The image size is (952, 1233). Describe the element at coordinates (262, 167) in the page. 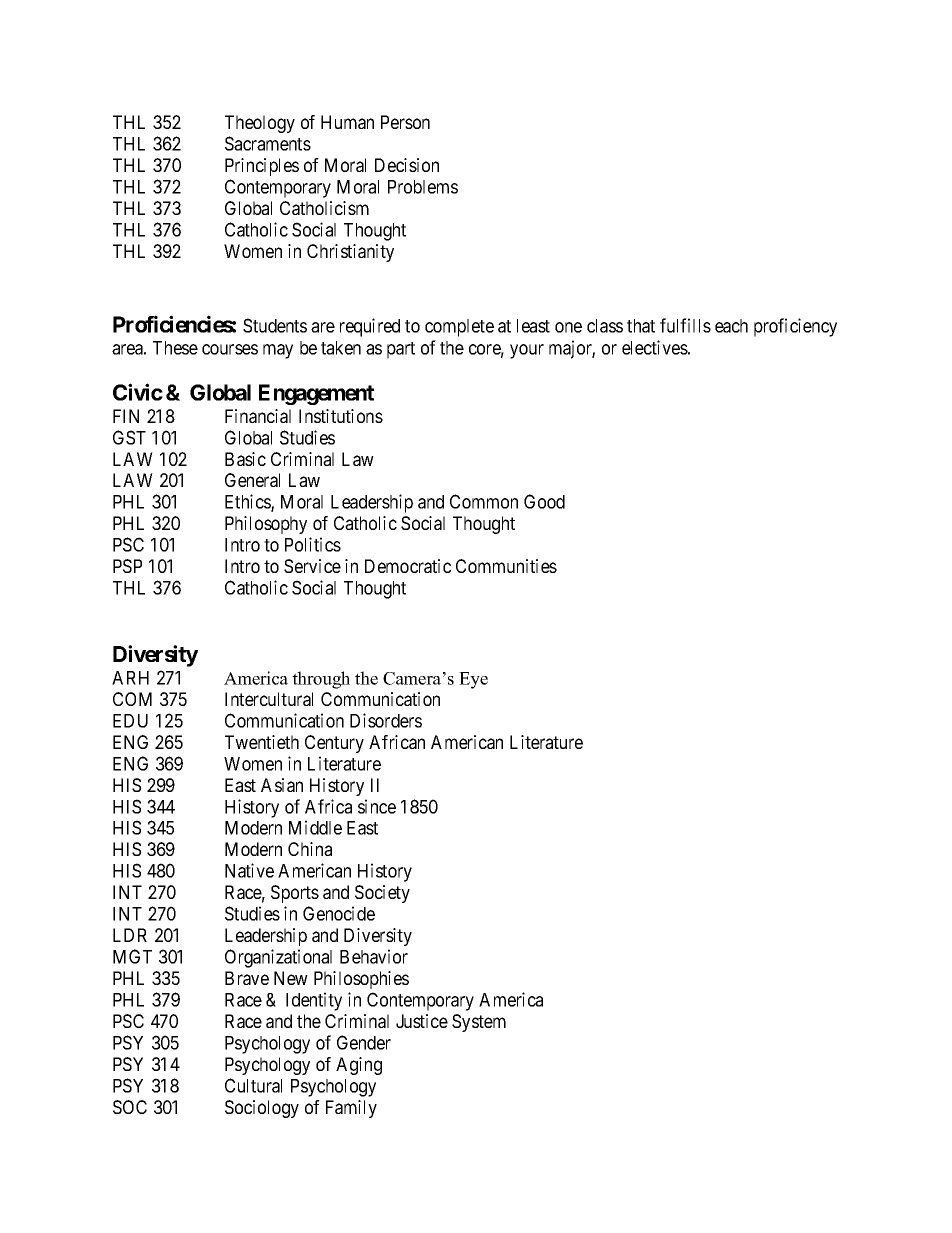

I see `Principles` at that location.
